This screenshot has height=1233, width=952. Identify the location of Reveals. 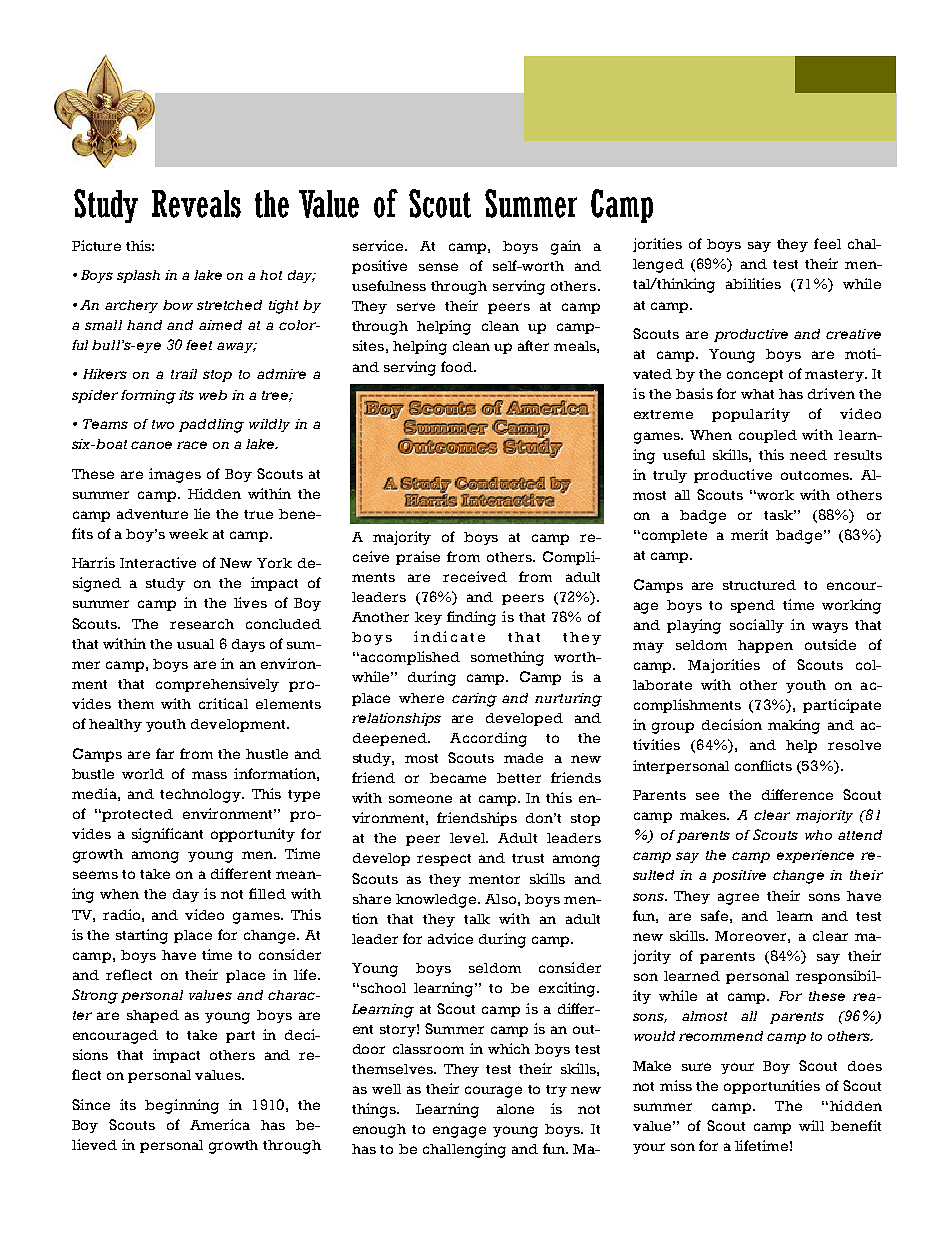
(196, 204).
